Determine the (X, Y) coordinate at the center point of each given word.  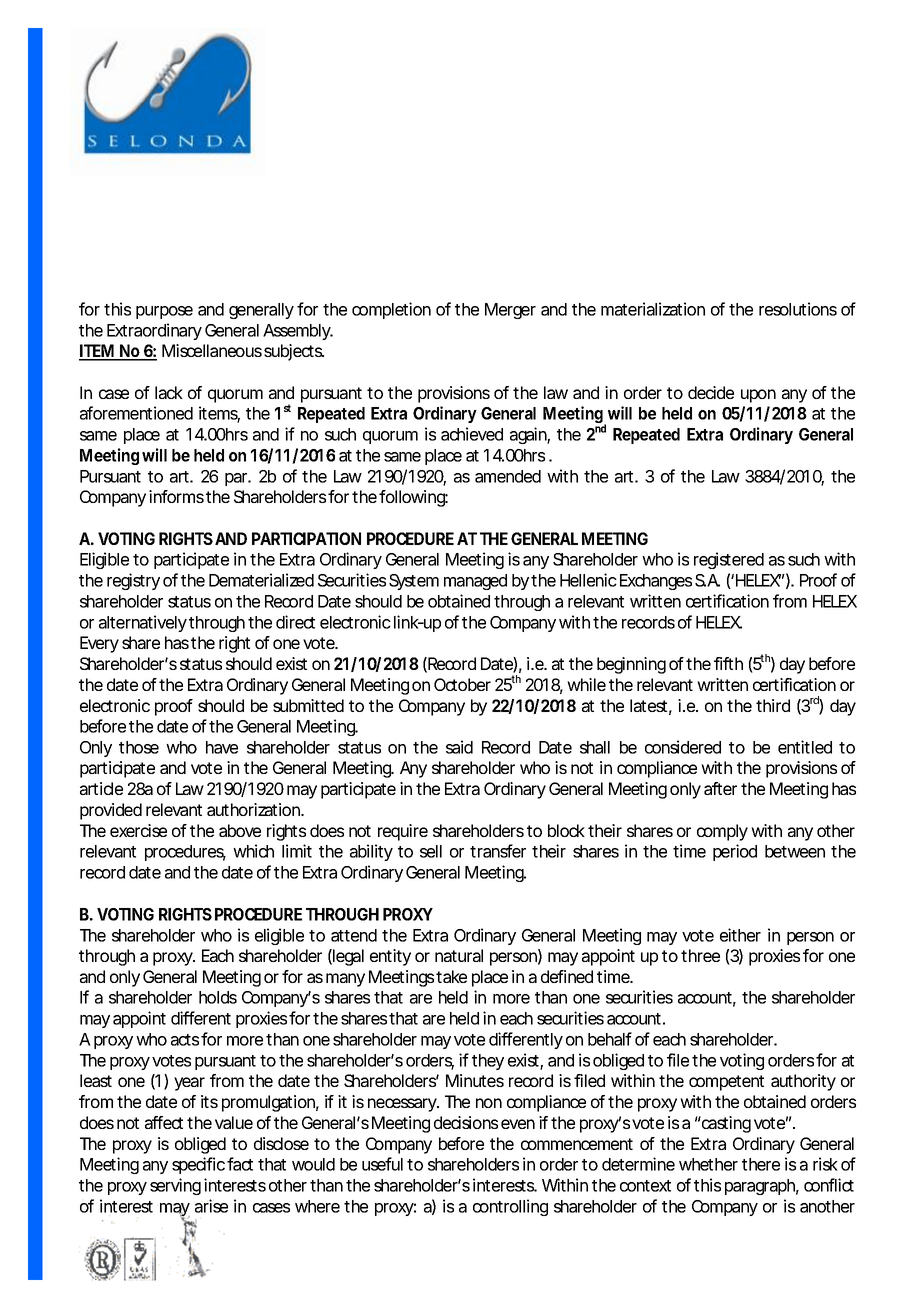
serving (175, 1186)
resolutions (798, 309)
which (253, 851)
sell (431, 851)
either (740, 935)
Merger (510, 311)
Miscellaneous (212, 350)
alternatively (143, 623)
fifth (728, 663)
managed (475, 582)
